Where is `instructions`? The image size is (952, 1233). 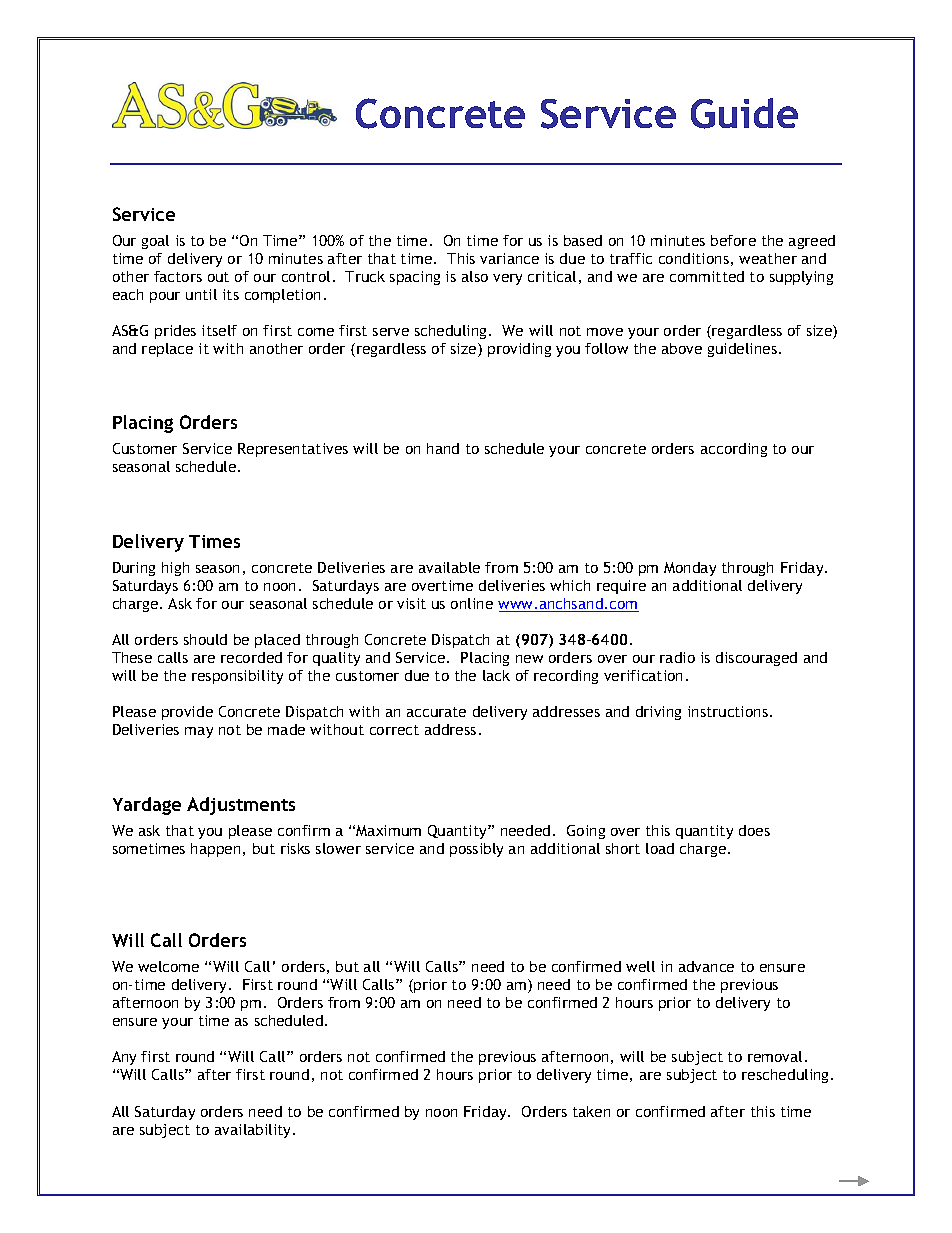
instructions is located at coordinates (728, 711).
